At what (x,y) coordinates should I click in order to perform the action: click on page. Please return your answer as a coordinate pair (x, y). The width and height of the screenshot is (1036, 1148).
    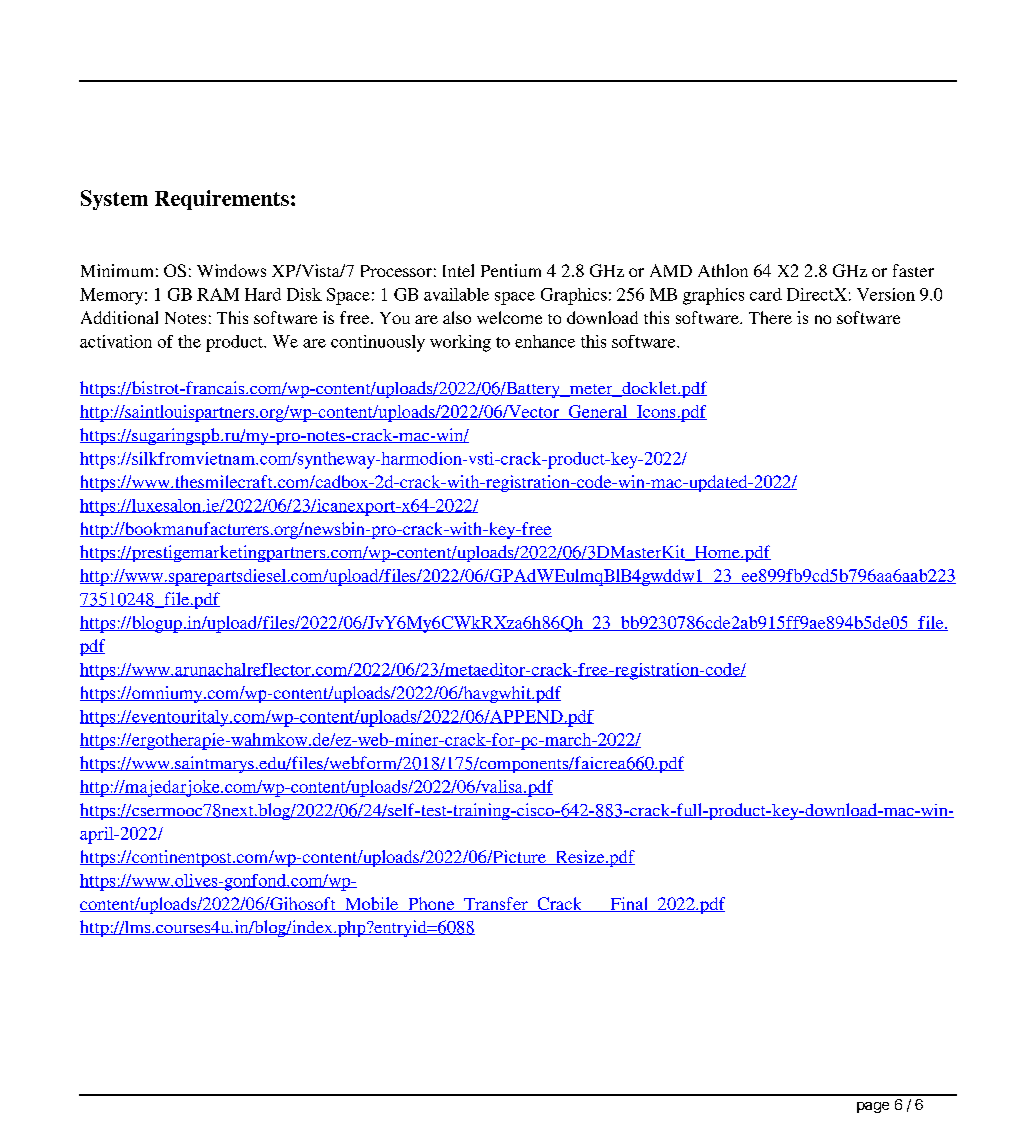
    Looking at the image, I should click on (873, 1107).
